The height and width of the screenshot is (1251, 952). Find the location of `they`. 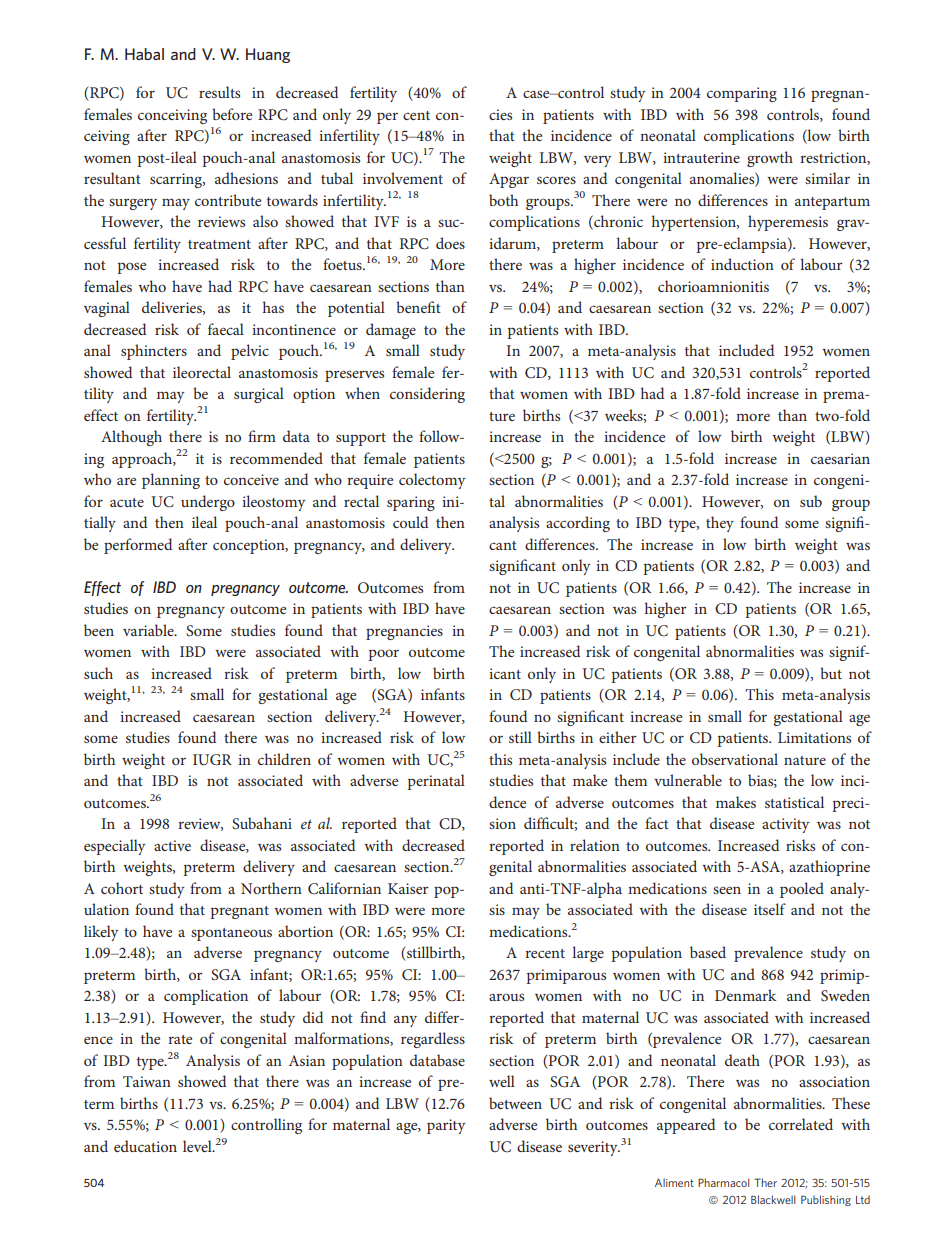

they is located at coordinates (720, 524).
